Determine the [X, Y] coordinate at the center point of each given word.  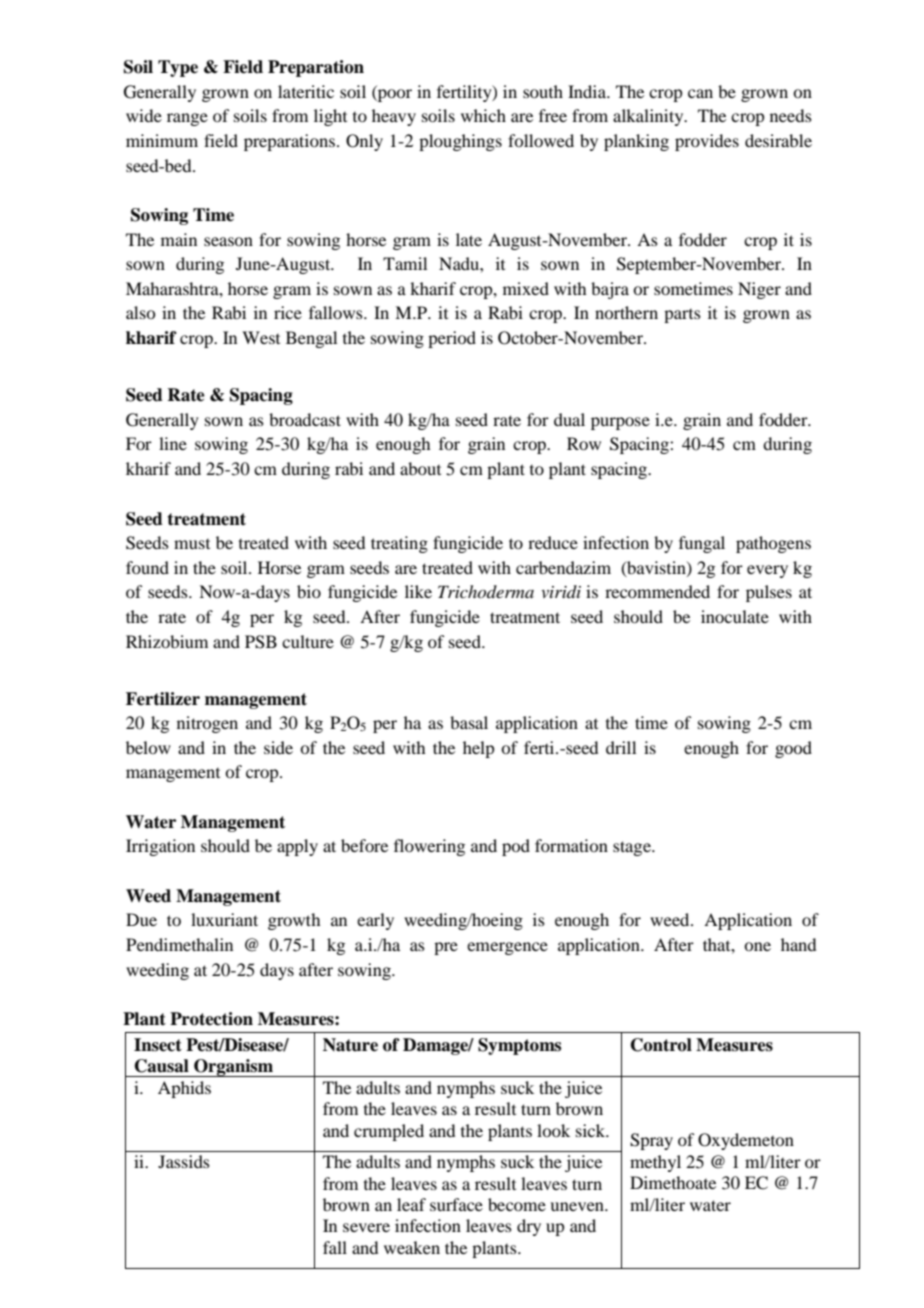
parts [682, 316]
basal [469, 722]
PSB [261, 642]
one [757, 946]
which [483, 115]
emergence [507, 948]
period [452, 339]
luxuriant [224, 919]
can [700, 93]
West [261, 337]
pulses [769, 593]
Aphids [184, 1089]
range [187, 119]
